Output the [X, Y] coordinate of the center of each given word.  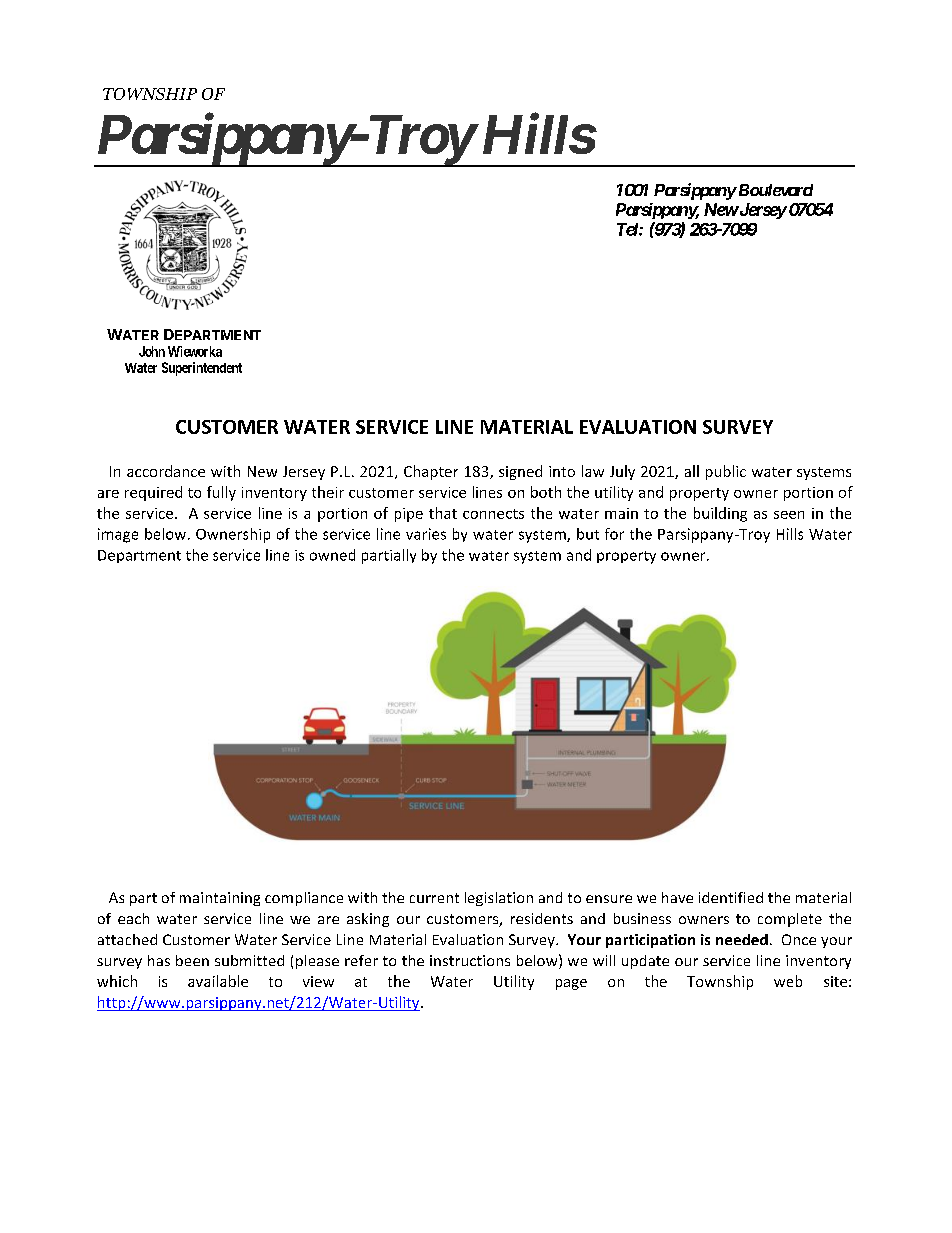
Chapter [431, 472]
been [192, 960]
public [726, 472]
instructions [470, 960]
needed [742, 939]
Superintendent [202, 369]
